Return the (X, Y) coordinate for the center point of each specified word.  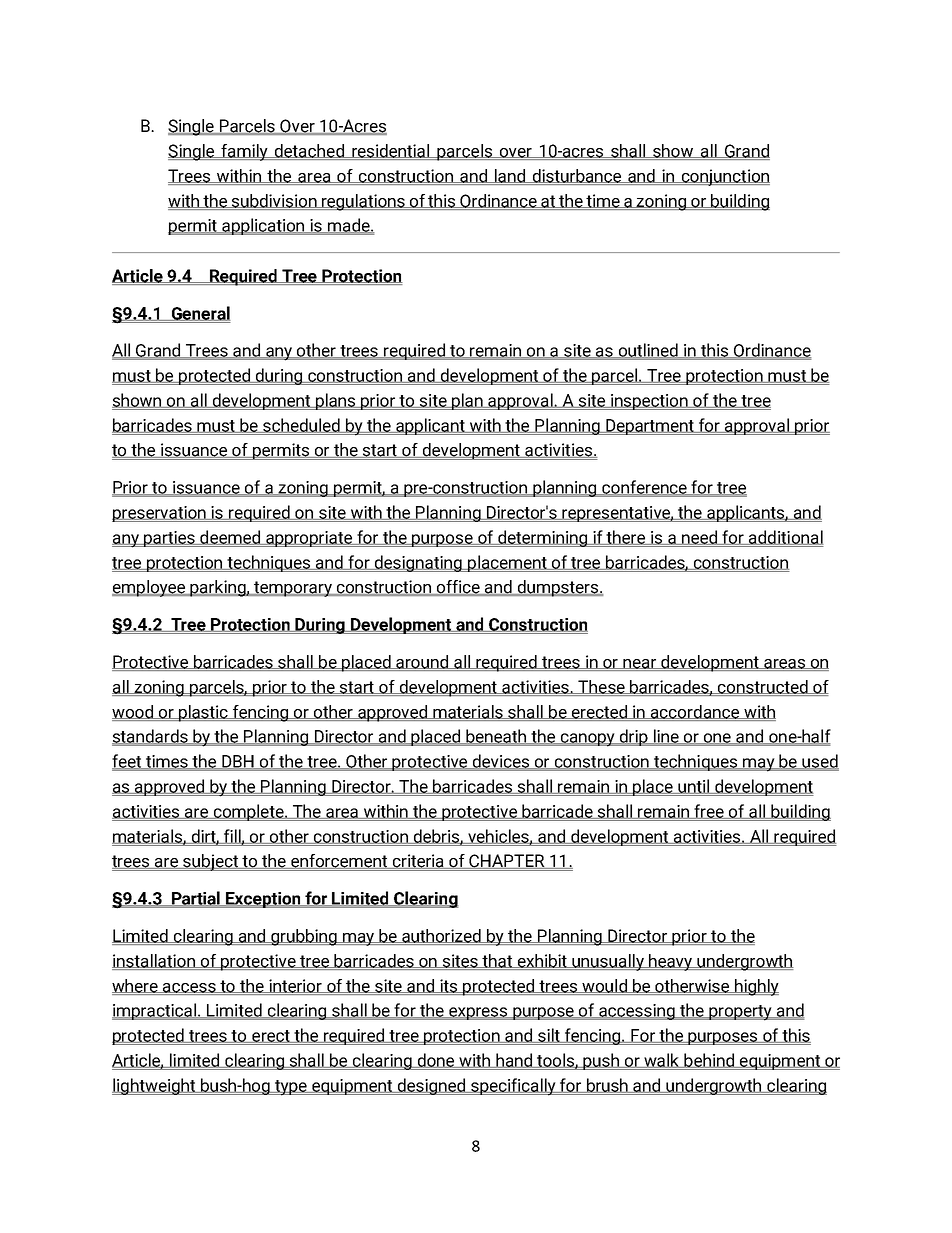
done (436, 1060)
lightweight (155, 1086)
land (510, 177)
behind (709, 1060)
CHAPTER (507, 861)
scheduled (301, 425)
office (458, 588)
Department (650, 427)
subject (211, 862)
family (244, 152)
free (709, 811)
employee (150, 588)
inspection (649, 402)
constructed (763, 688)
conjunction (725, 177)
